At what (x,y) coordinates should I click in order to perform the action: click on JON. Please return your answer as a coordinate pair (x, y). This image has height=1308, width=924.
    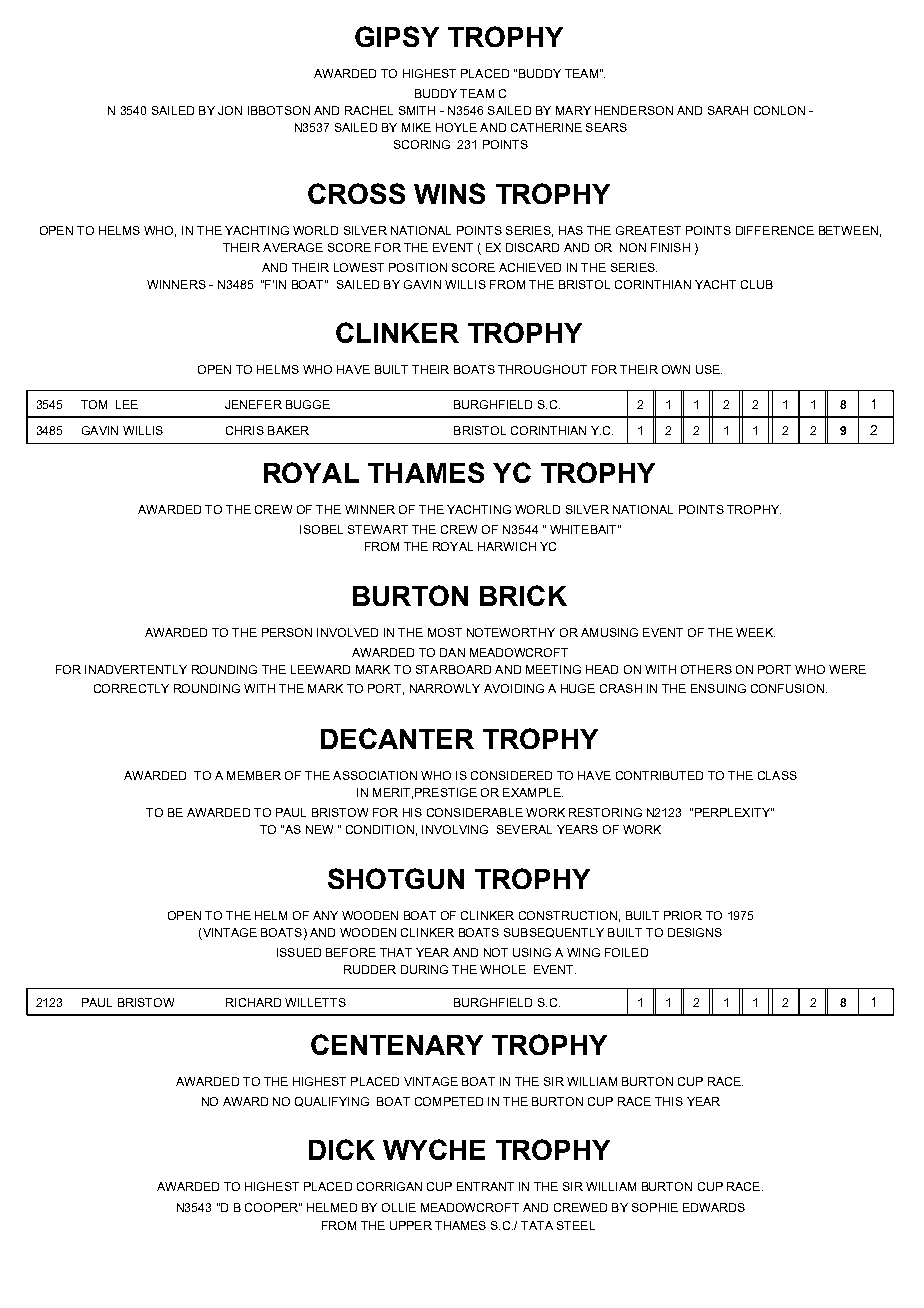
    Looking at the image, I should click on (230, 110).
